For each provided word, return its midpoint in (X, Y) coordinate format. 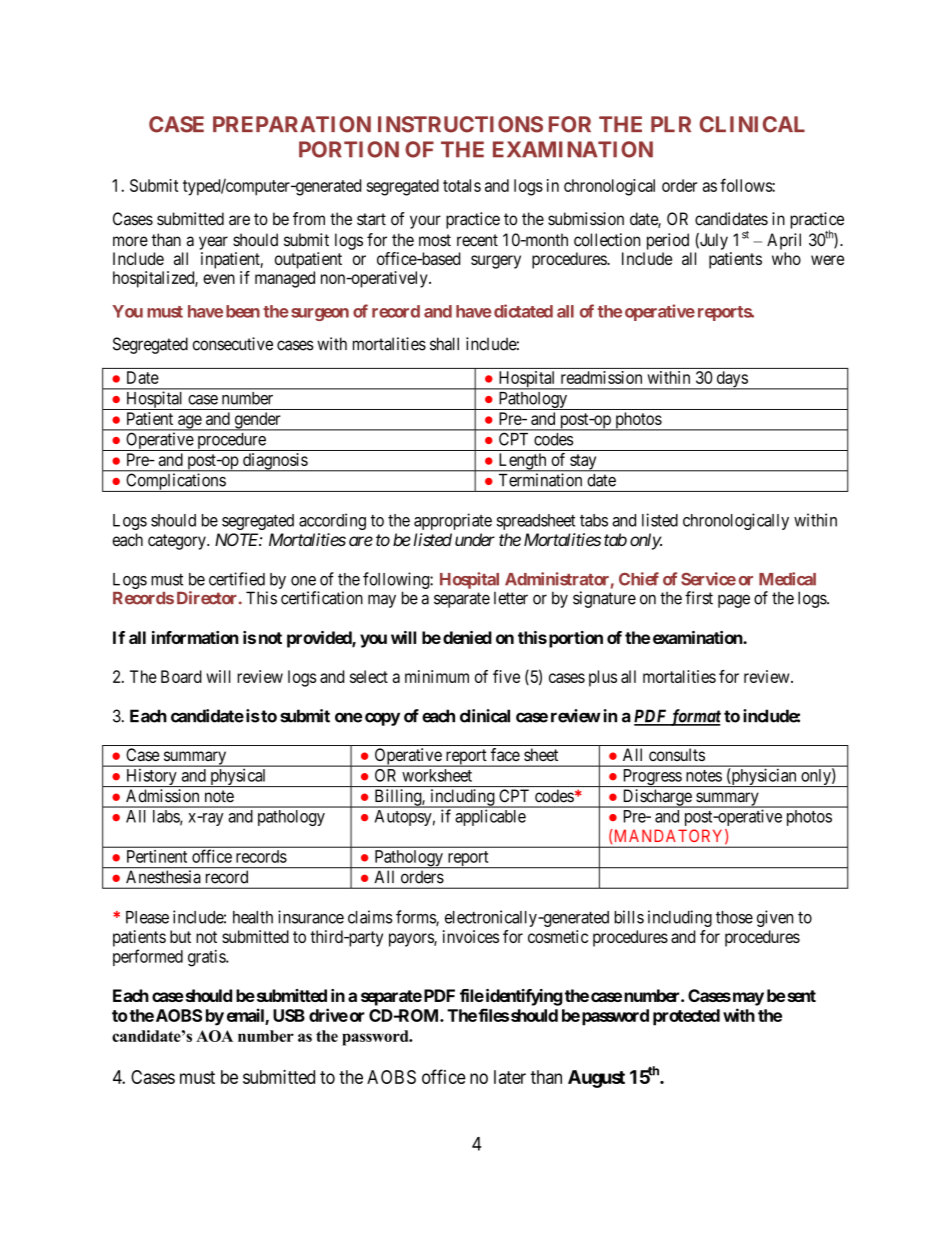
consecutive (233, 344)
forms (416, 918)
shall (444, 344)
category (178, 542)
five (506, 676)
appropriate (453, 521)
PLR (671, 124)
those (734, 917)
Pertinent (157, 856)
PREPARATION (292, 124)
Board (181, 676)
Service (708, 579)
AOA (214, 1036)
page (734, 601)
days (731, 380)
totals (462, 185)
